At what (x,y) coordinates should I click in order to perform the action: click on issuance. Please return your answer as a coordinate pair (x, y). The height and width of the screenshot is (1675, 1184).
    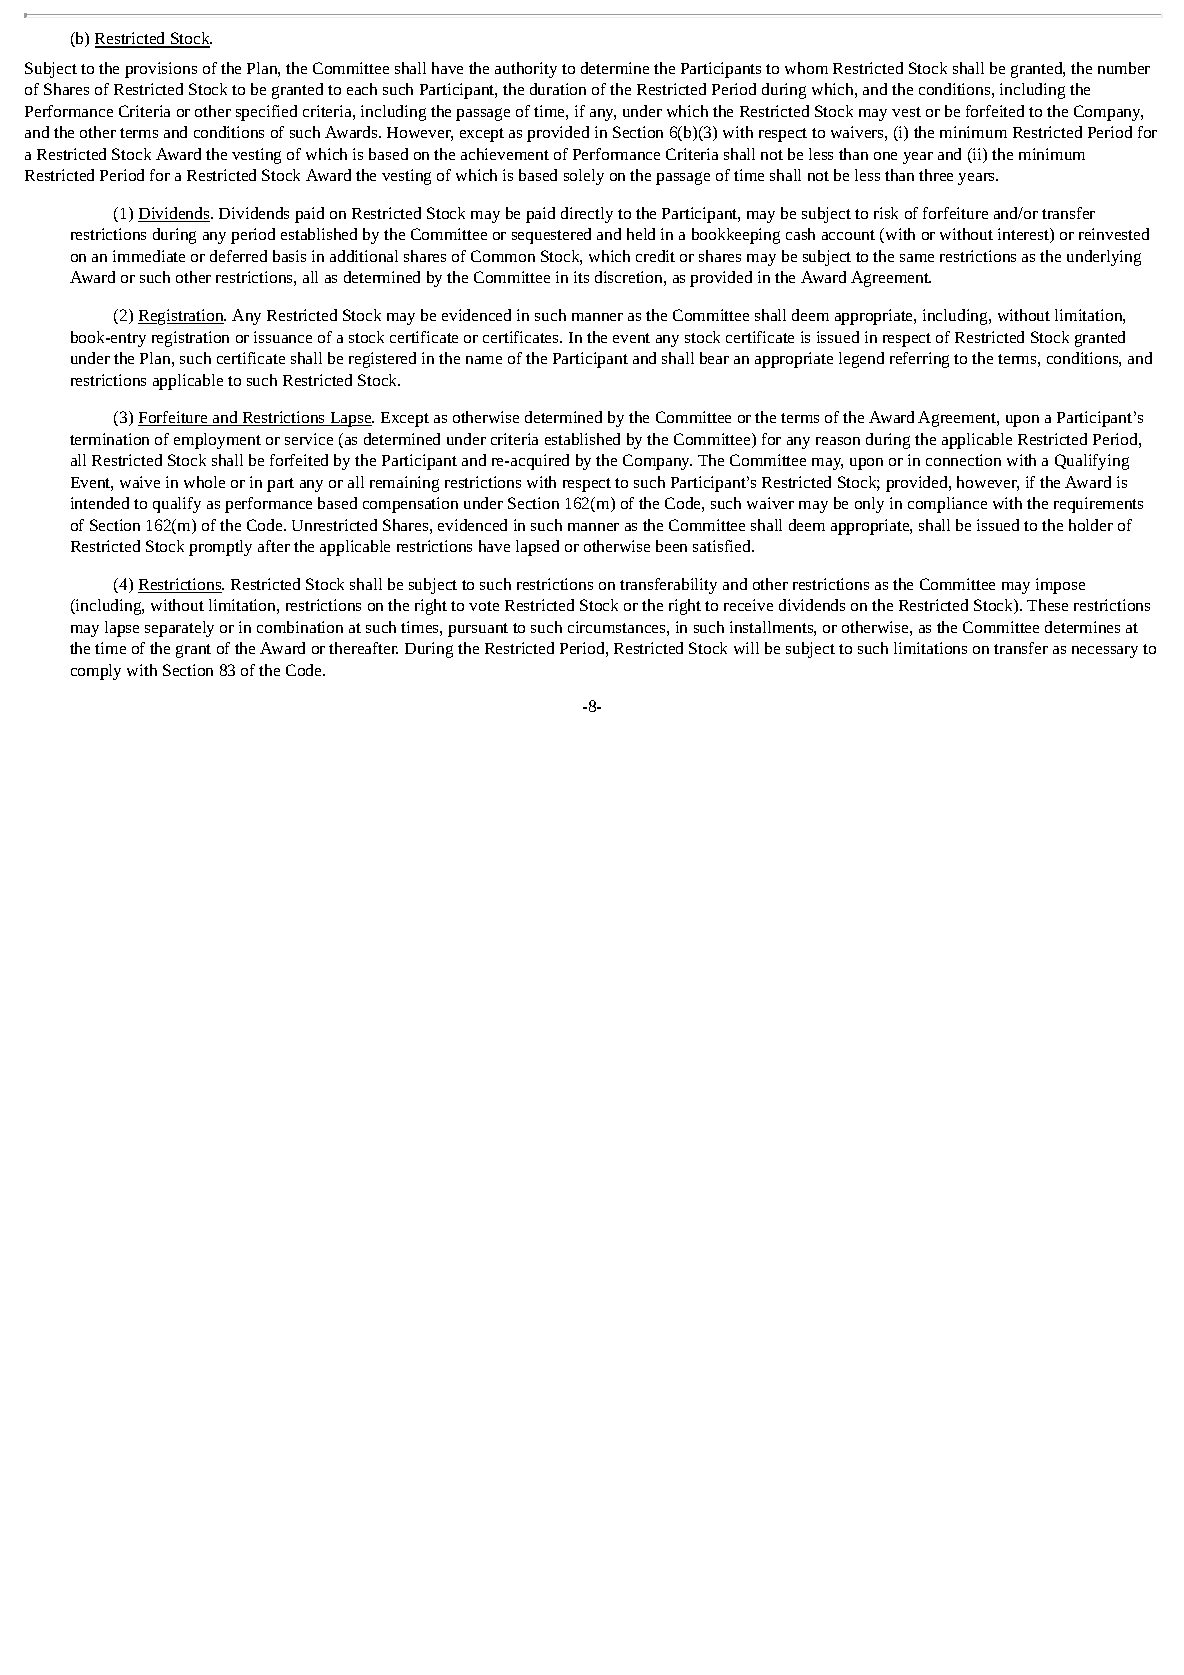
    Looking at the image, I should click on (283, 337).
